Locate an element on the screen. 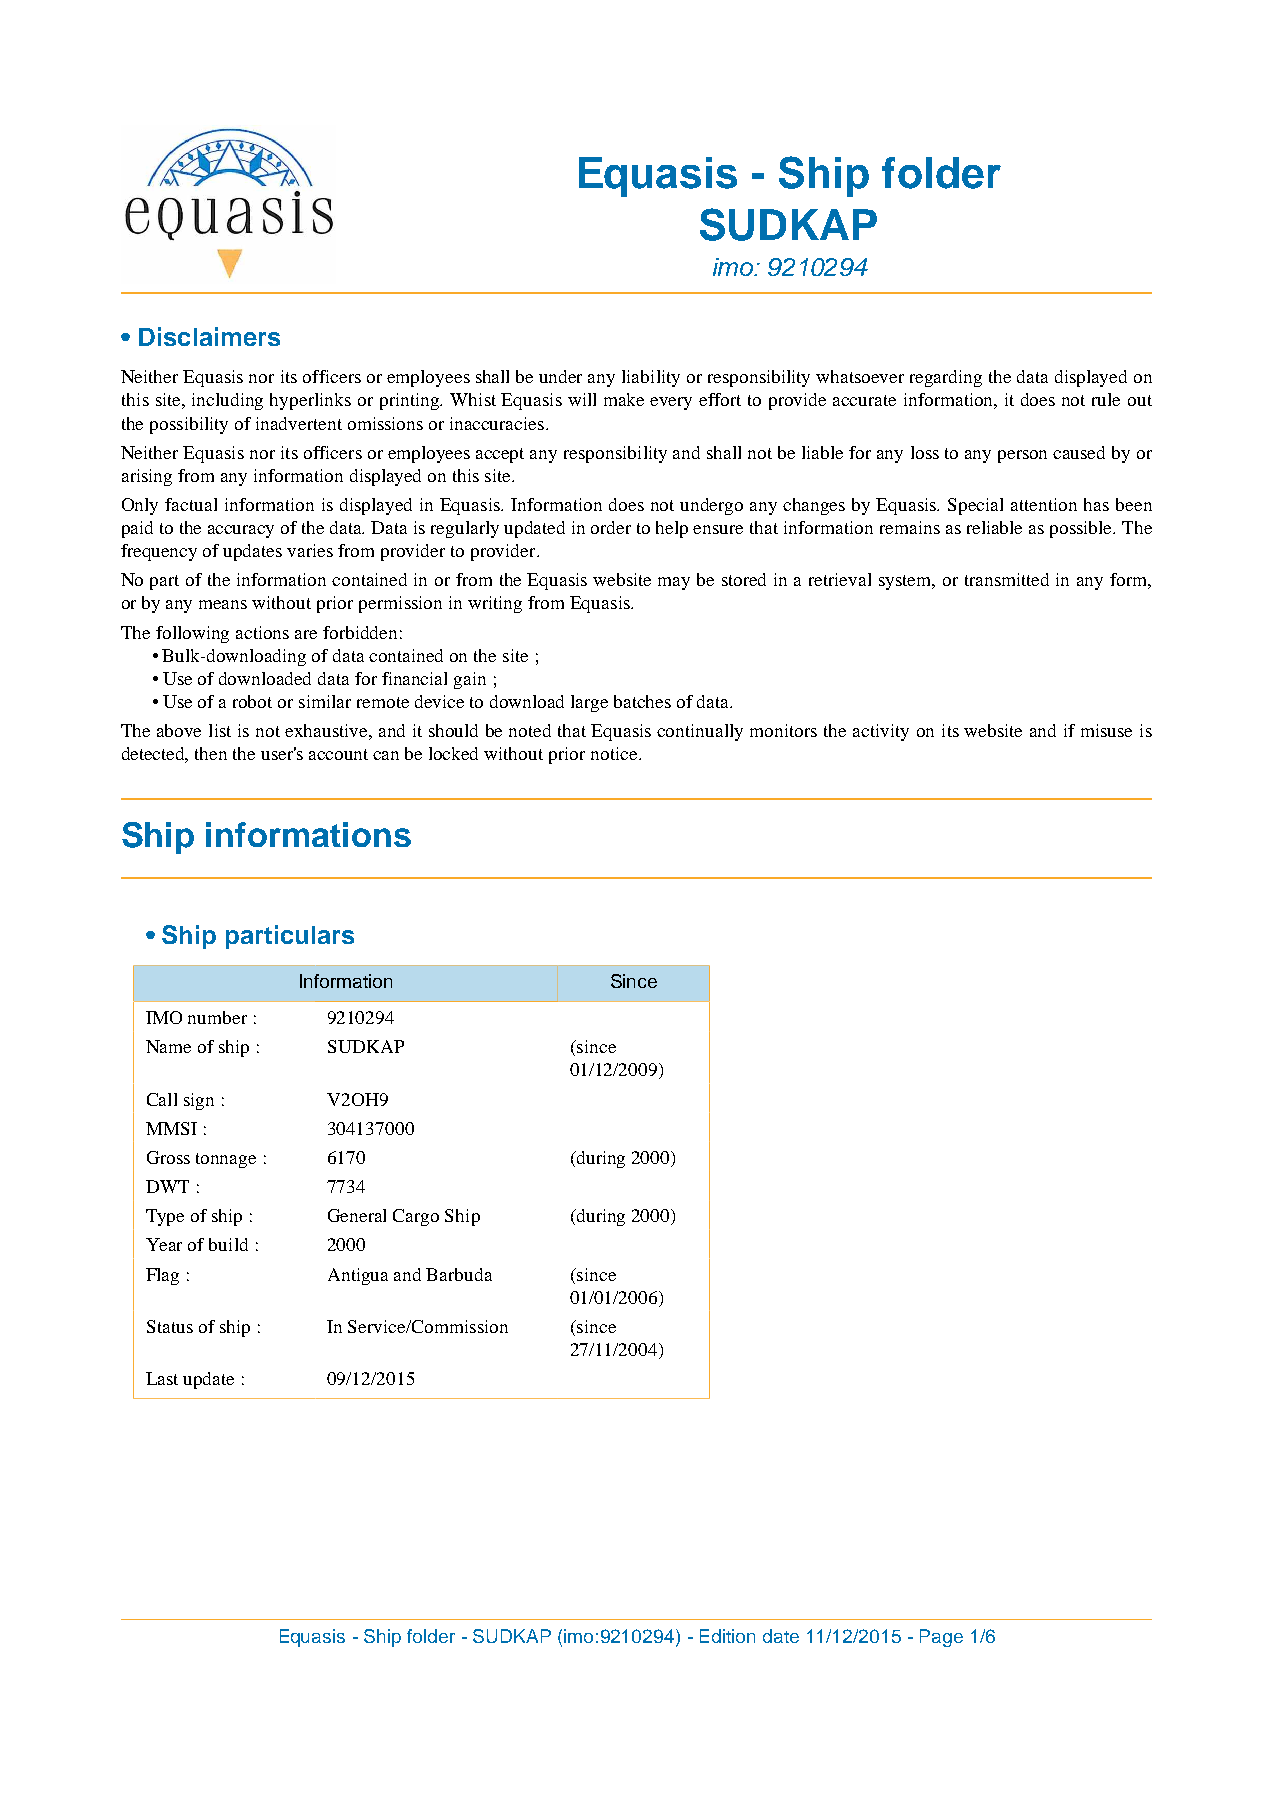  regarding is located at coordinates (946, 378).
